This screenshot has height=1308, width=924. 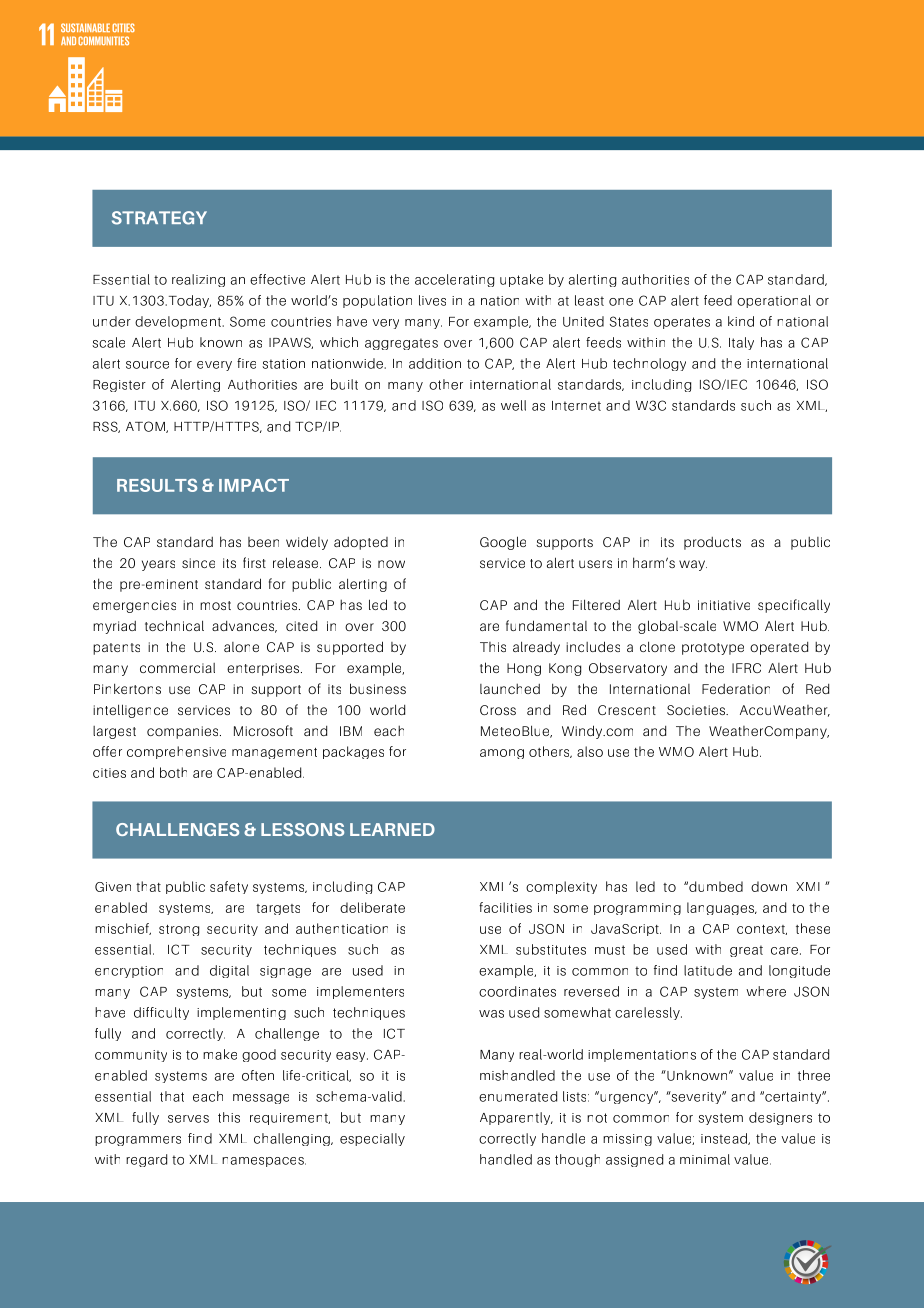 I want to click on facilities, so click(x=505, y=907).
